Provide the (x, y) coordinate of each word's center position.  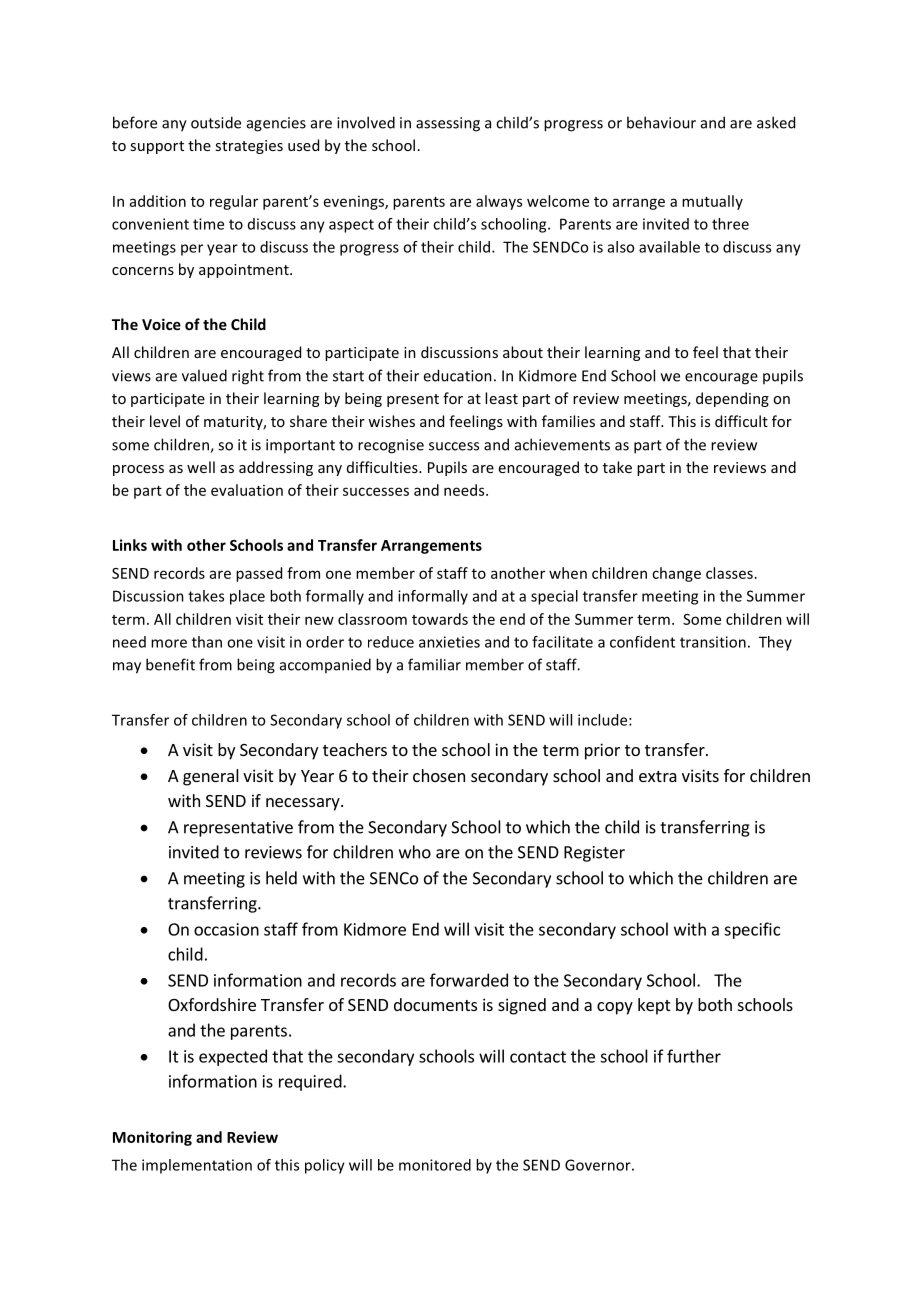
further (694, 1056)
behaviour (661, 122)
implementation (197, 1166)
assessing (448, 124)
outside (216, 122)
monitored (435, 1165)
